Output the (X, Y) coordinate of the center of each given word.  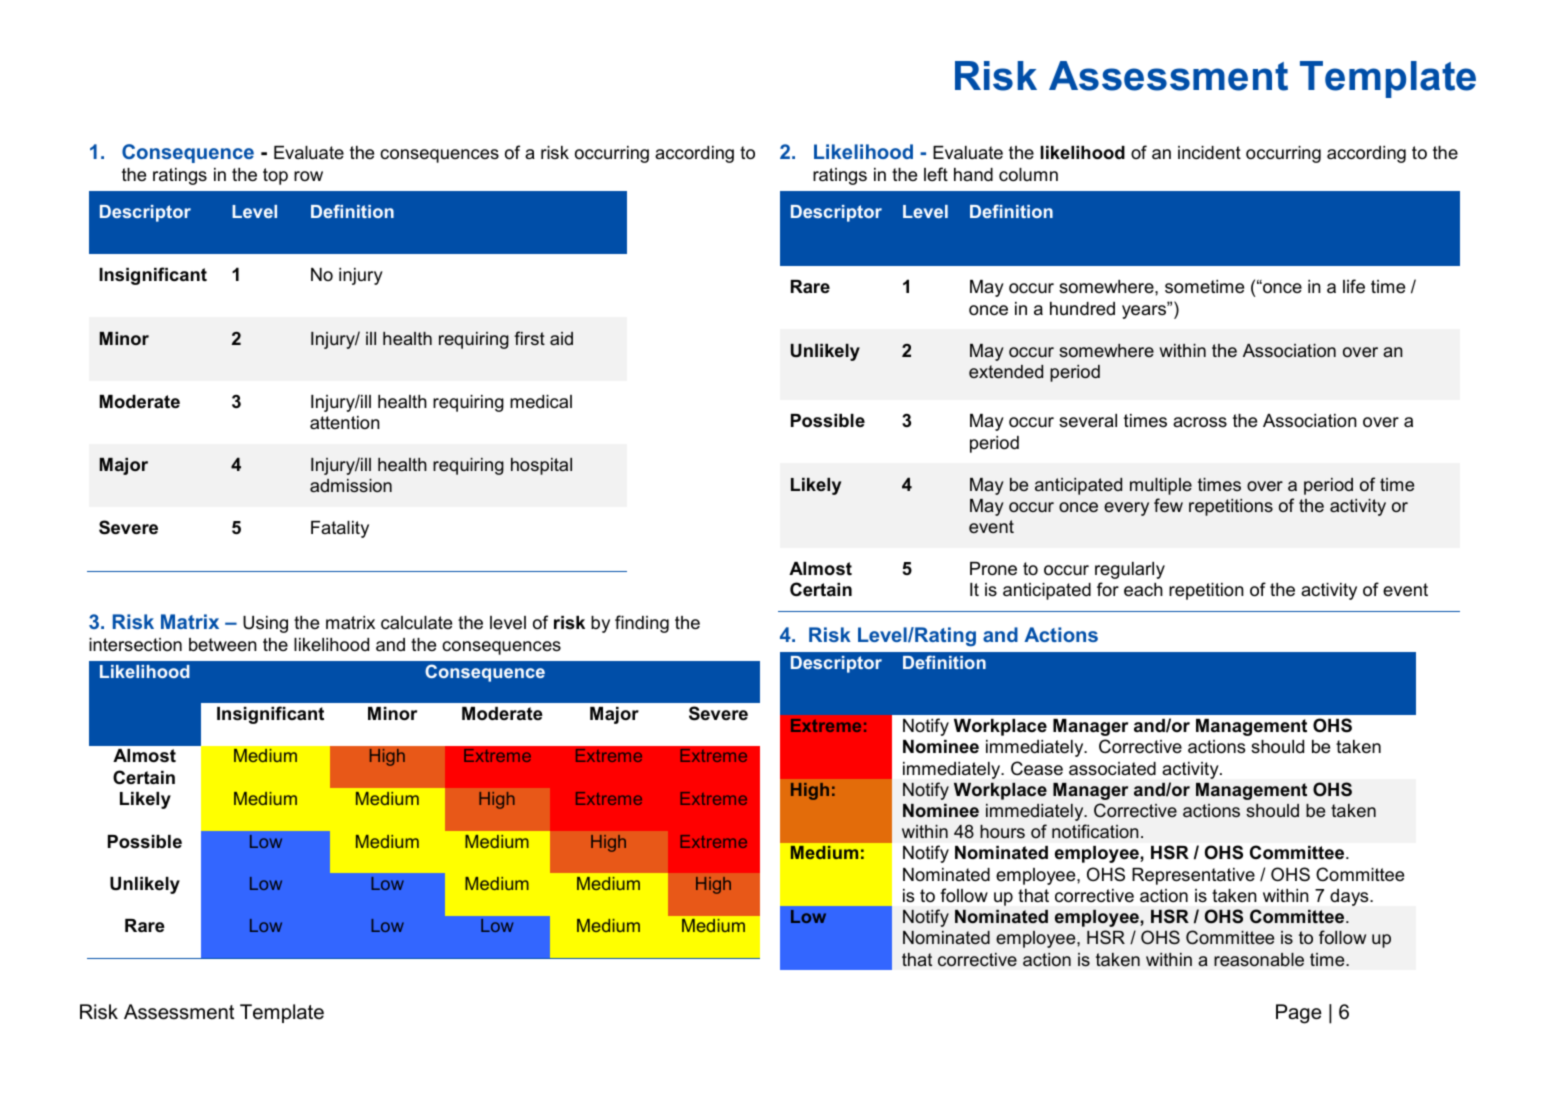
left (936, 174)
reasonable (1259, 959)
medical (541, 402)
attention (345, 422)
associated (1112, 769)
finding (642, 624)
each (1143, 590)
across (1200, 422)
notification (1095, 831)
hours (1002, 831)
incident (1209, 152)
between (223, 645)
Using (265, 624)
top (275, 176)
